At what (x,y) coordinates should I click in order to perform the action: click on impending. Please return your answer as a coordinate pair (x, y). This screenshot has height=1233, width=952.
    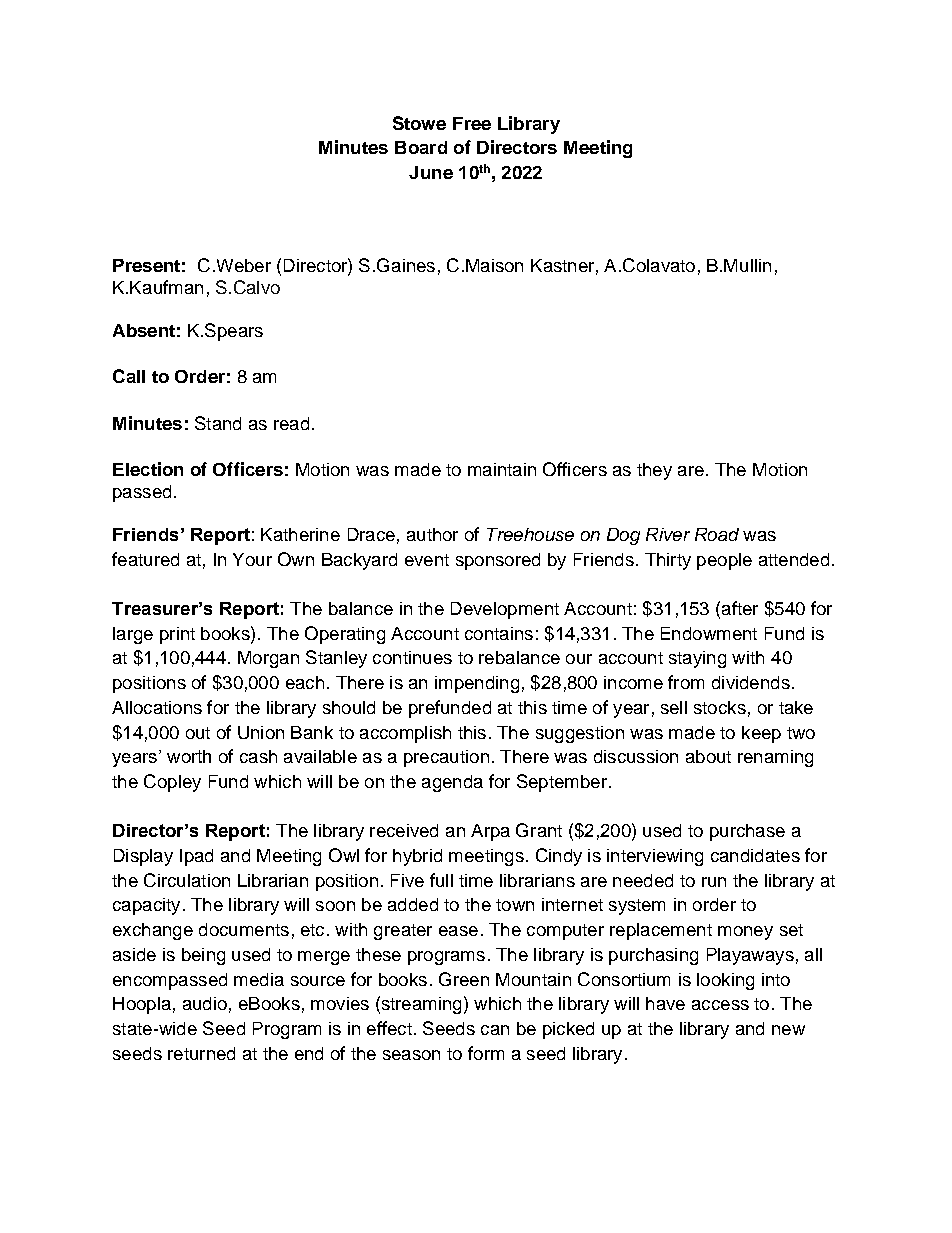
    Looking at the image, I should click on (477, 684).
